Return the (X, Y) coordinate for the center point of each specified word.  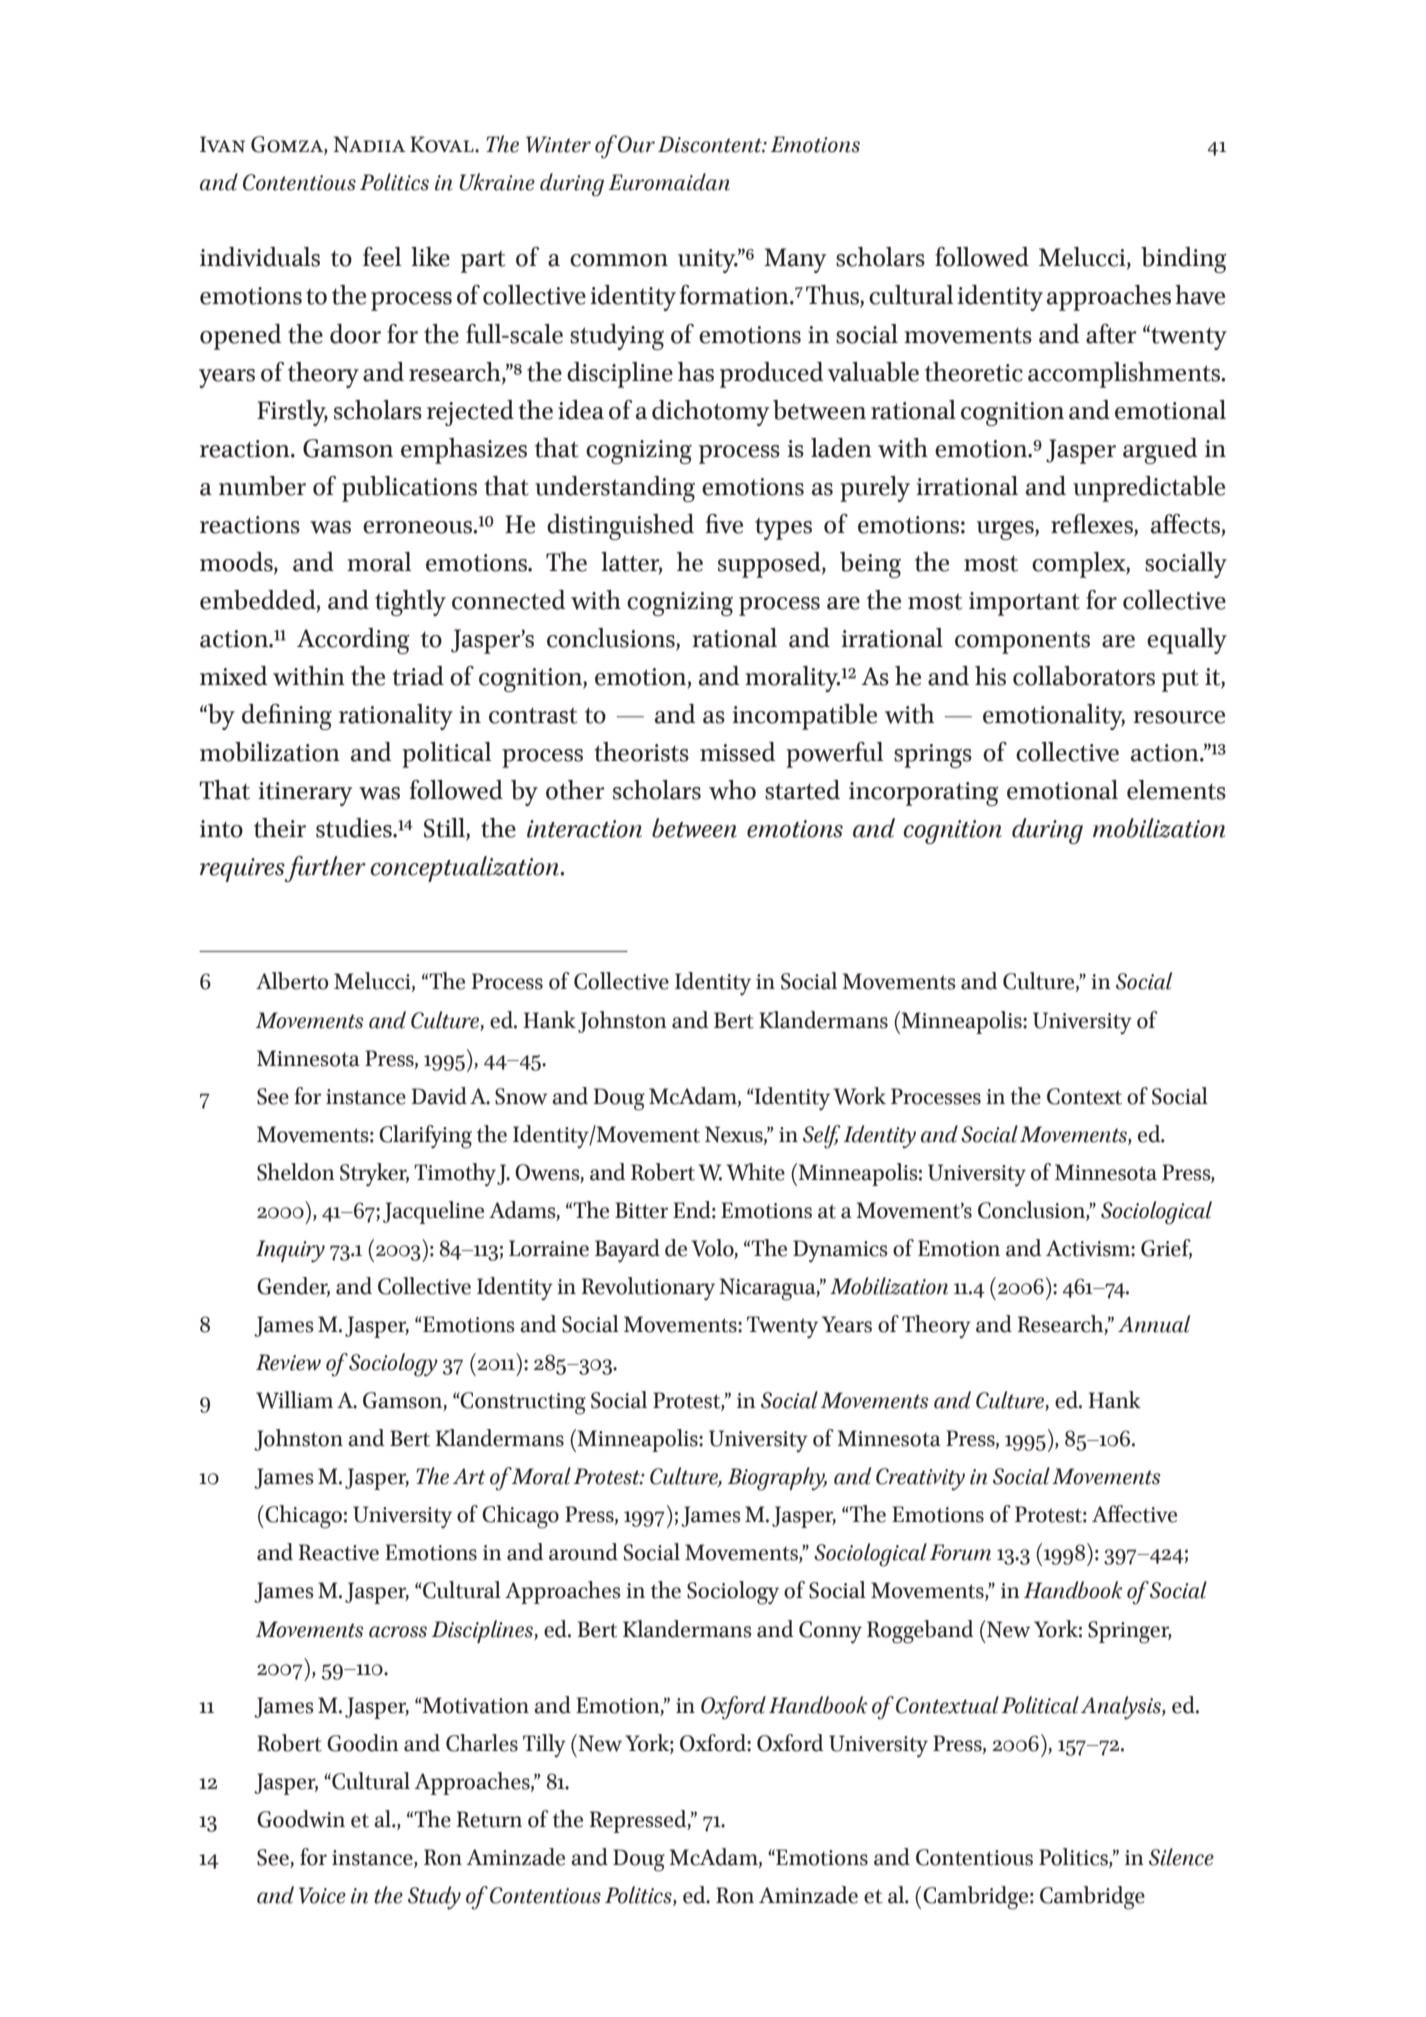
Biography (777, 1479)
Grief (1166, 1249)
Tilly (544, 1746)
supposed (770, 565)
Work (859, 1096)
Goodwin (301, 1819)
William (294, 1400)
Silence (1181, 1857)
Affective (1134, 1514)
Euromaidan (669, 182)
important (1024, 604)
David (439, 1096)
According (353, 641)
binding (1184, 260)
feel (382, 257)
